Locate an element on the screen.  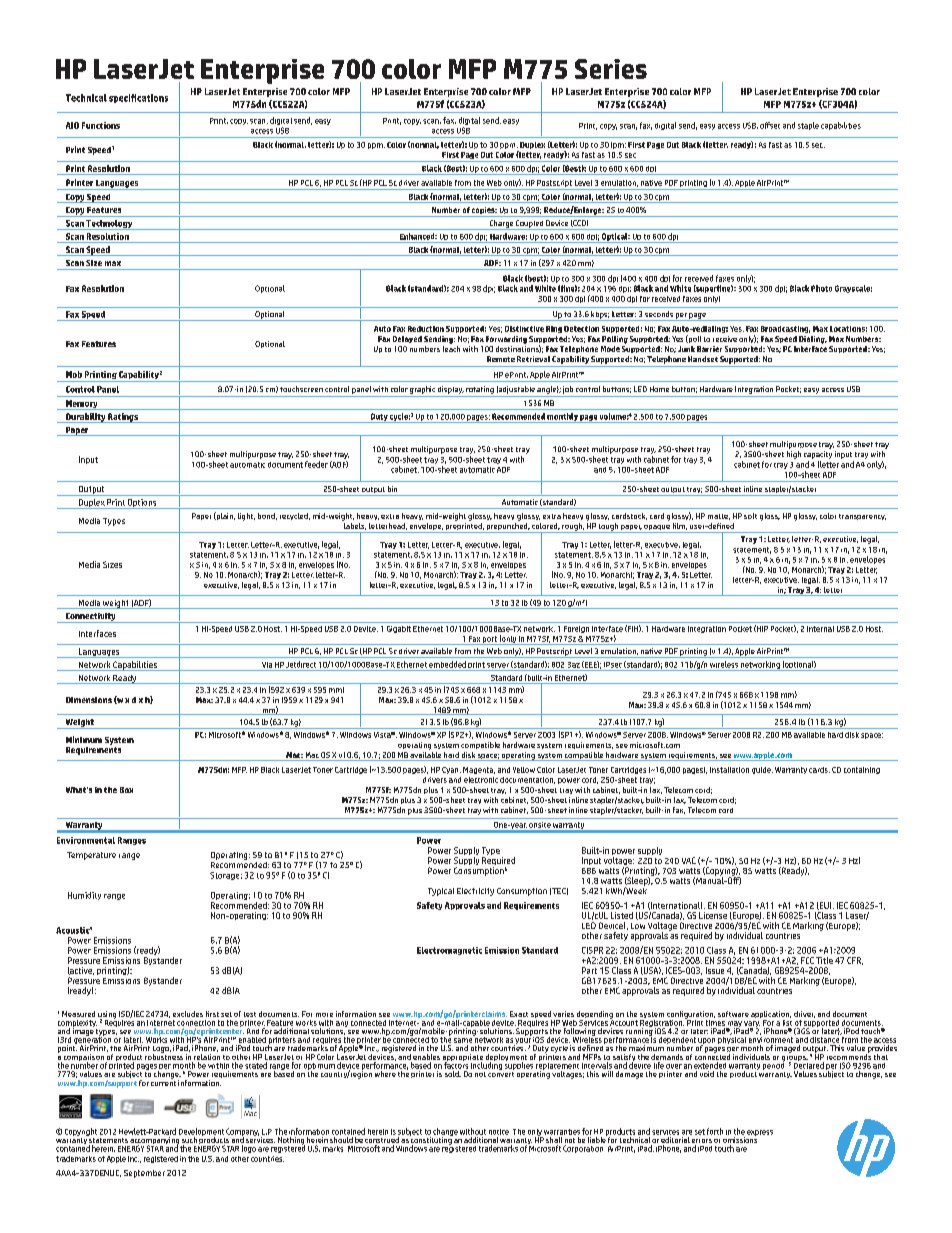
Broadcasting is located at coordinates (785, 329).
